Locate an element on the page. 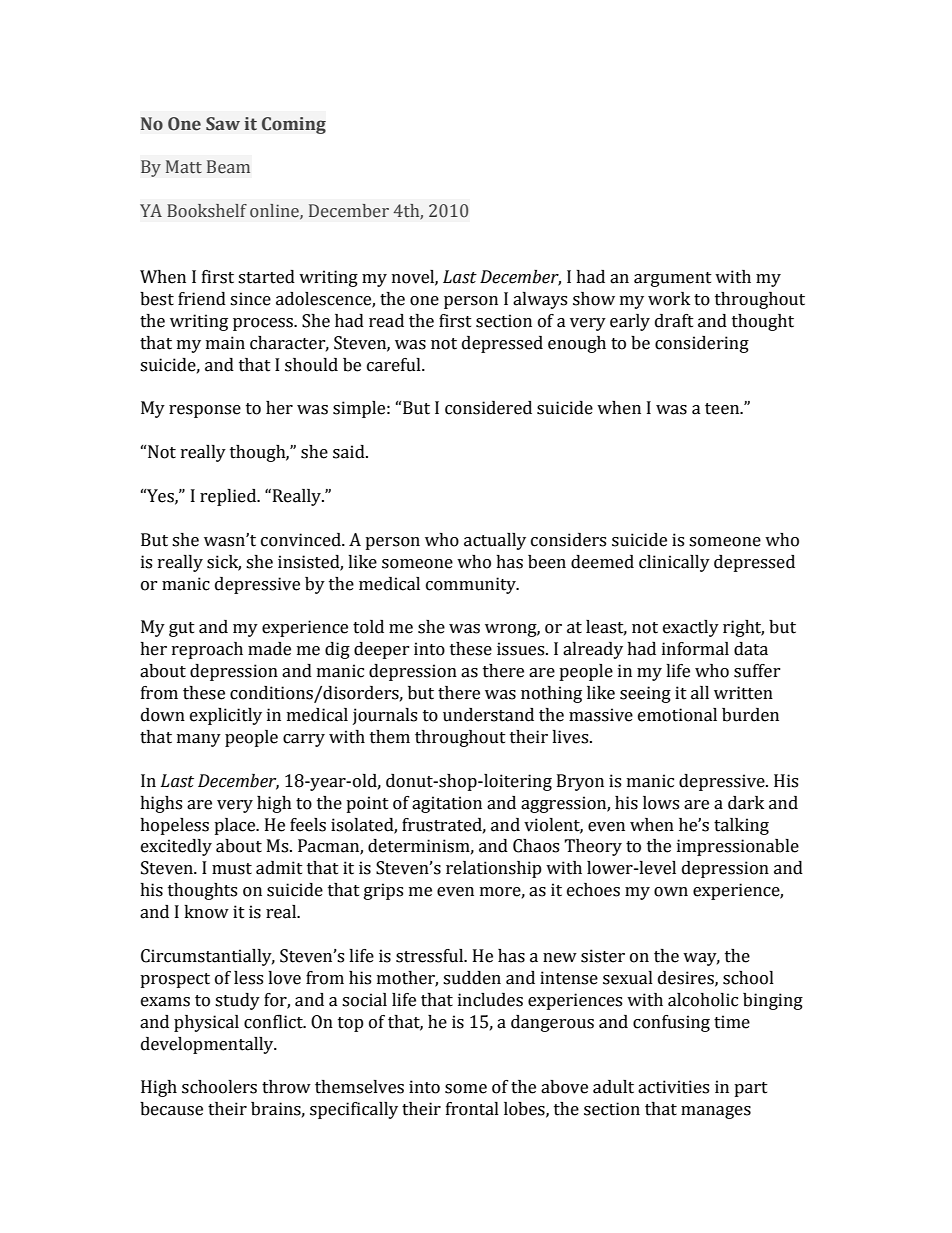 The width and height of the page is (952, 1233). Coming is located at coordinates (294, 125).
